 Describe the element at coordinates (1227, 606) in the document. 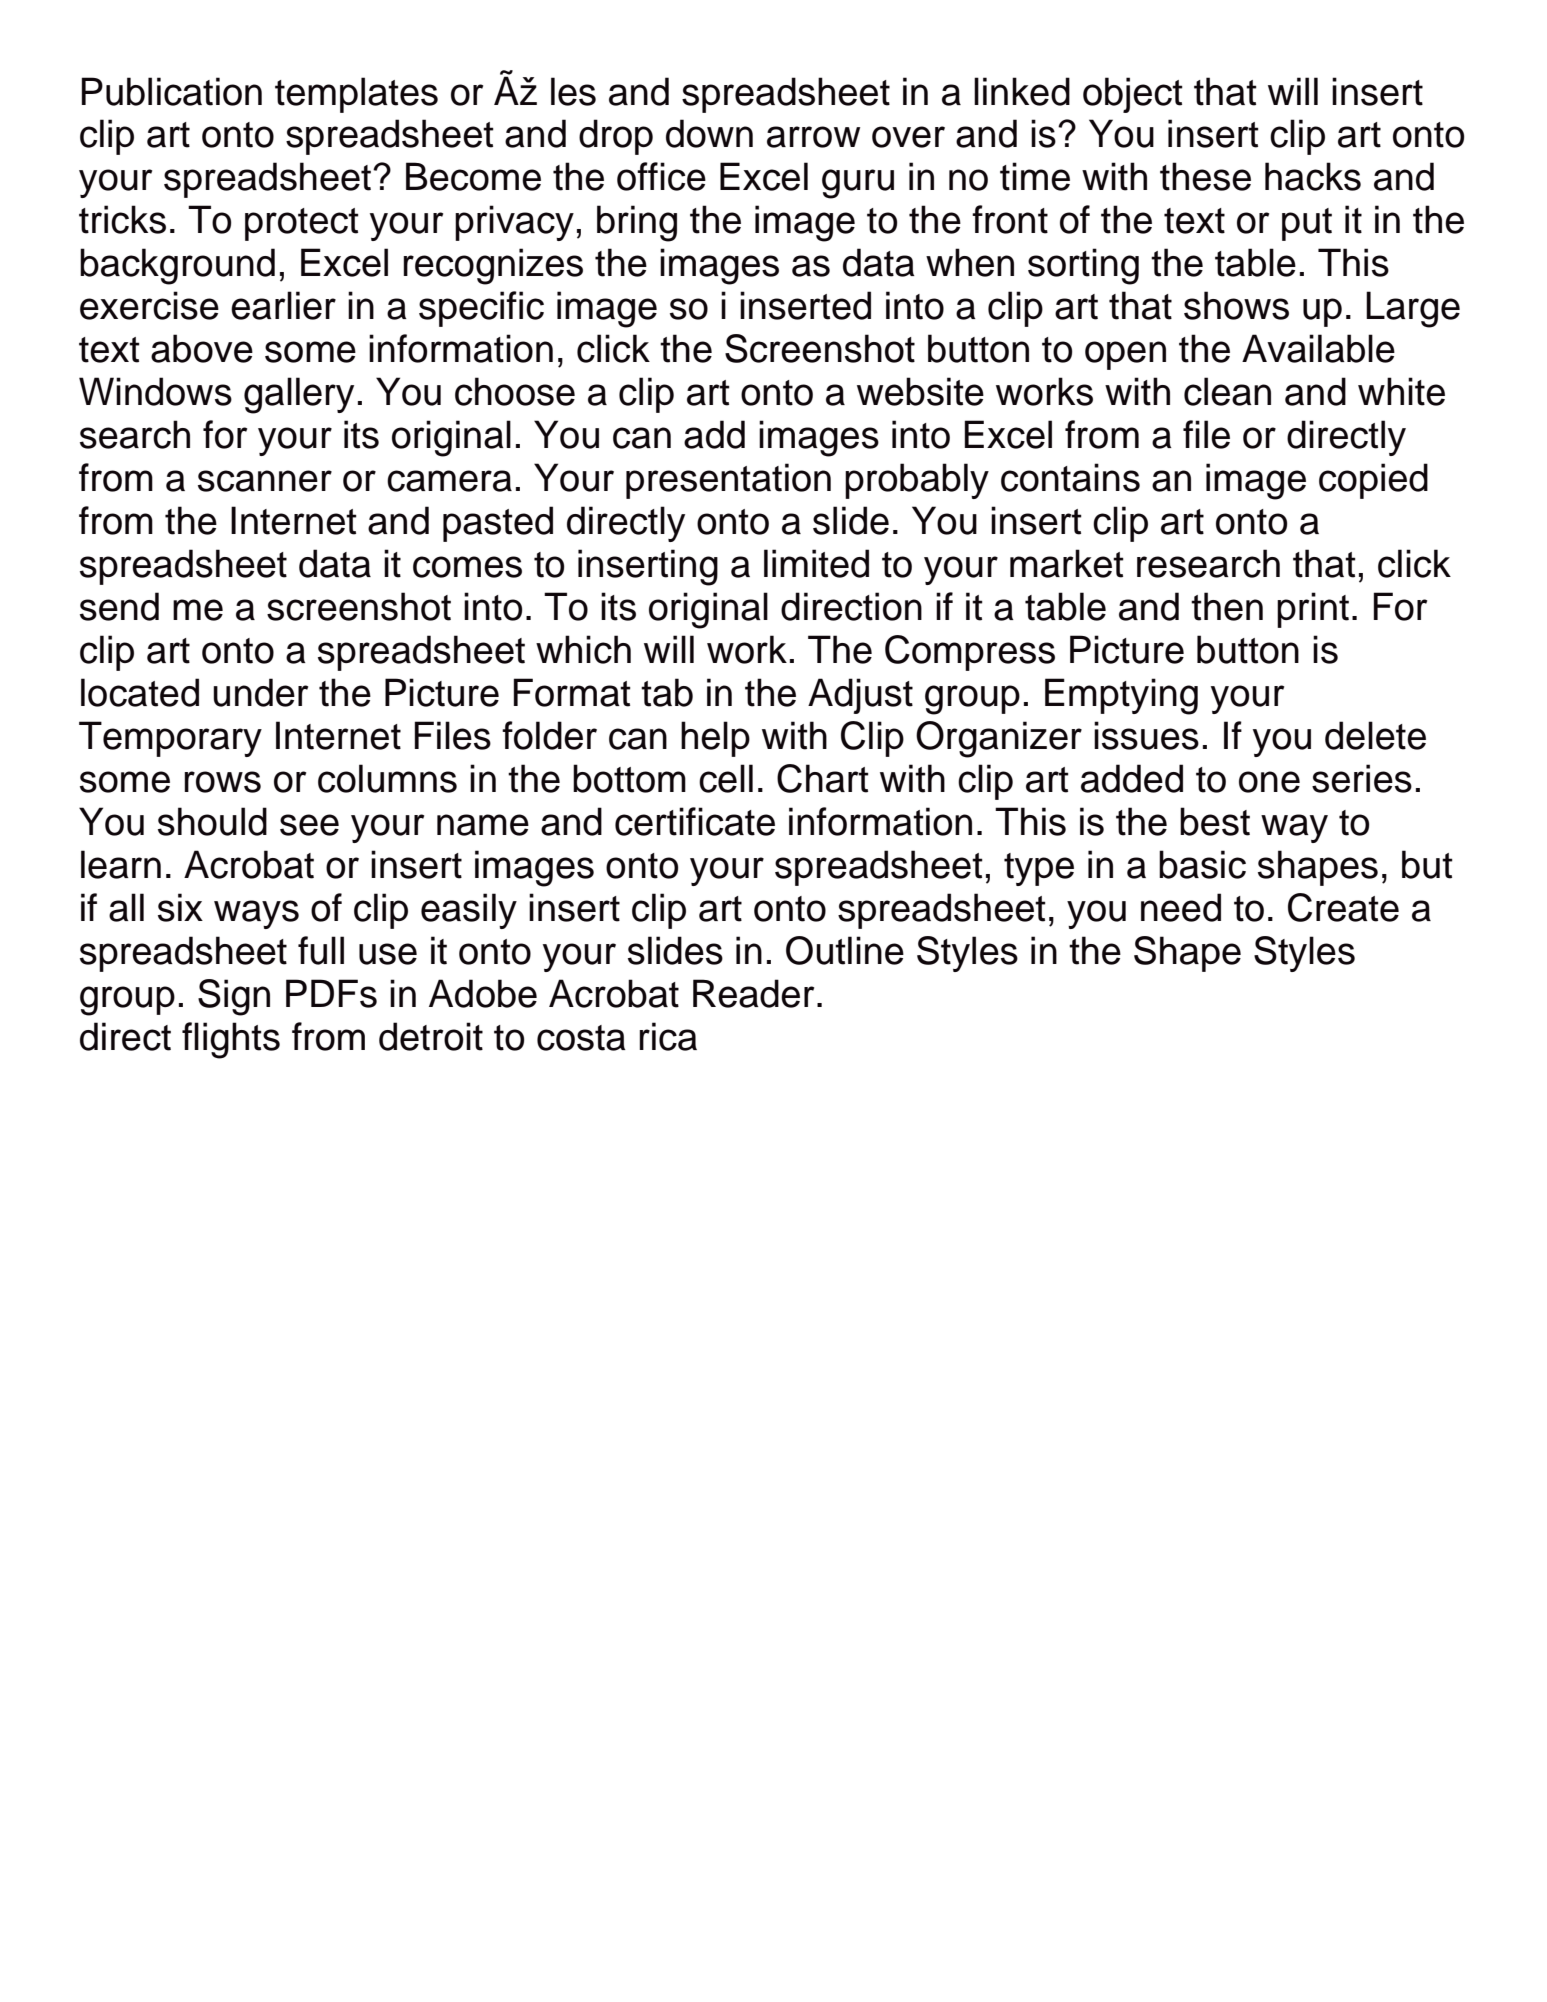

I see `then` at that location.
